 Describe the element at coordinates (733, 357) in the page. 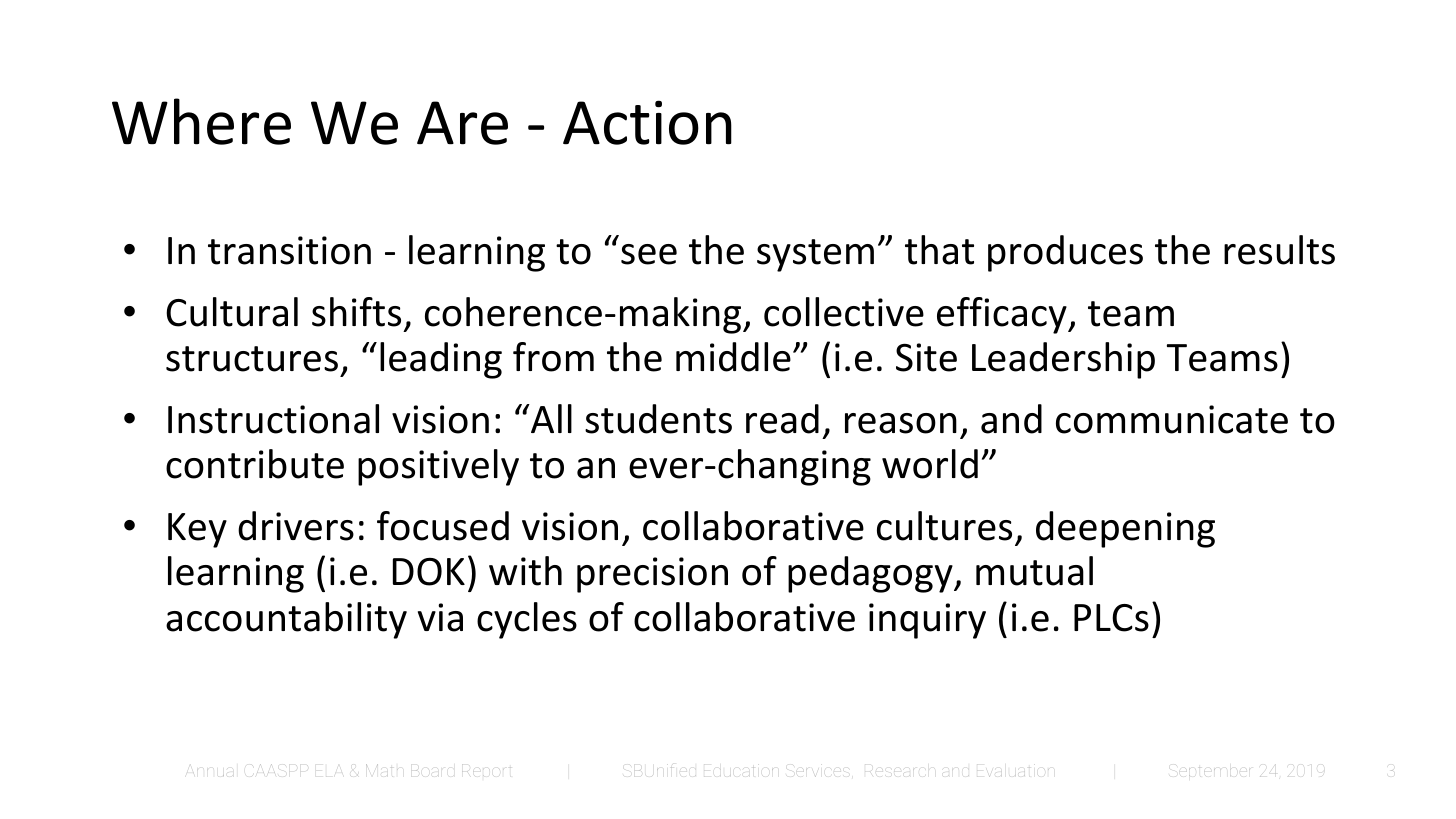

I see `middle` at that location.
